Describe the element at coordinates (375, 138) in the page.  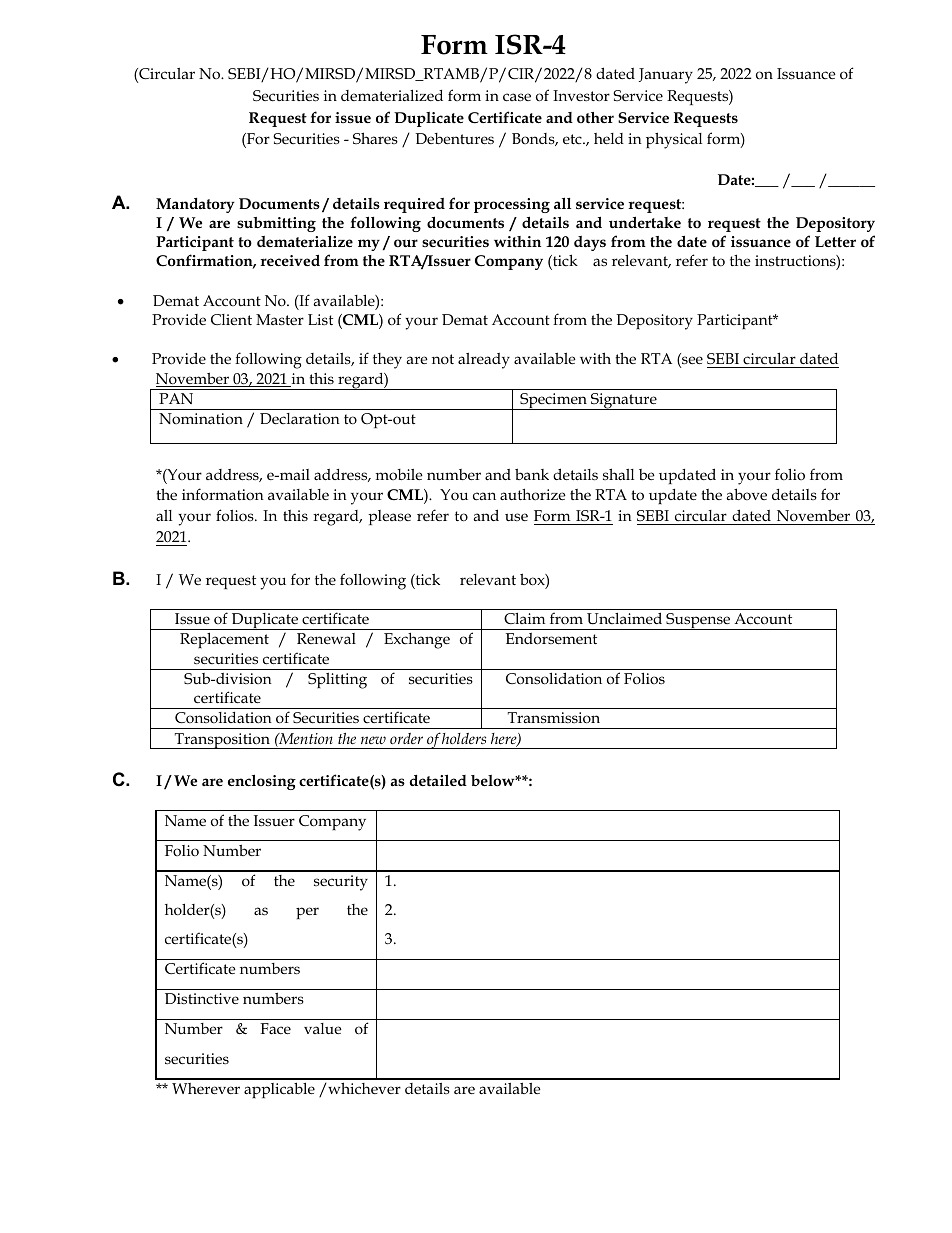
I see `Shares` at that location.
